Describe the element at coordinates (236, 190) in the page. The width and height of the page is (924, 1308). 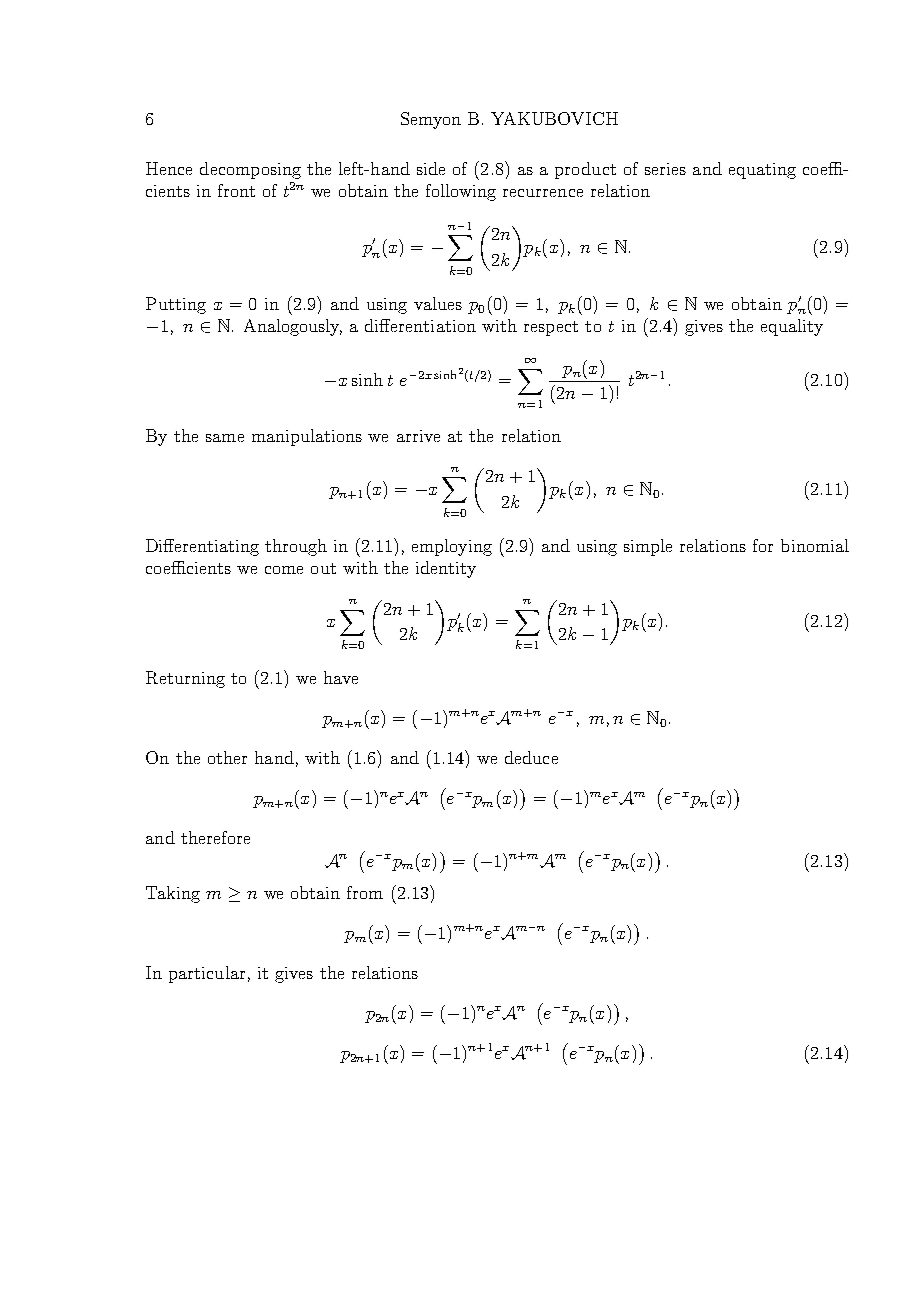
I see `front` at that location.
